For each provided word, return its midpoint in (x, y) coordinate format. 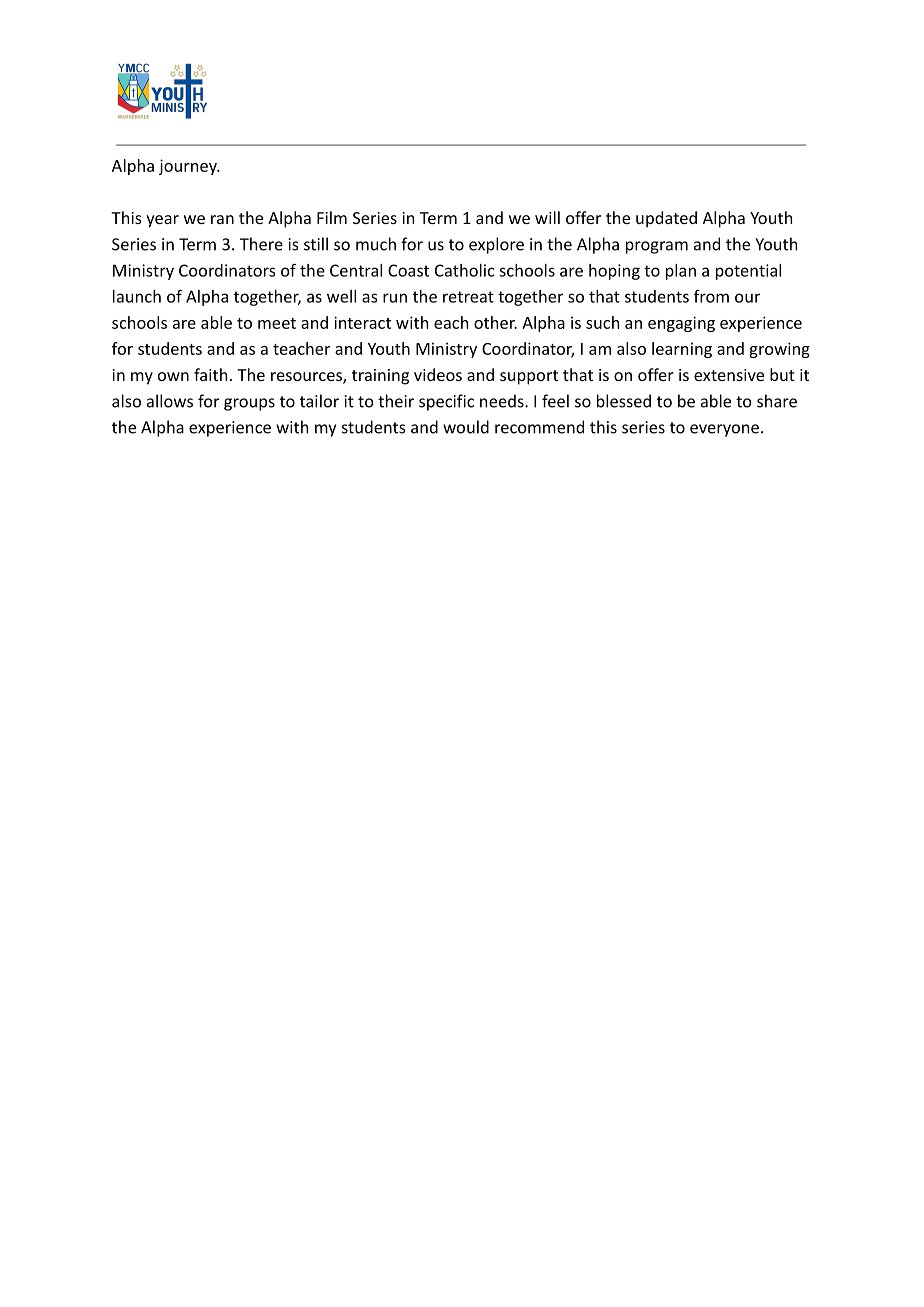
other (495, 322)
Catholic (464, 270)
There (261, 244)
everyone (724, 430)
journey (189, 167)
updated (666, 219)
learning (682, 350)
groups (249, 404)
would (466, 427)
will (547, 217)
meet (277, 323)
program (657, 247)
